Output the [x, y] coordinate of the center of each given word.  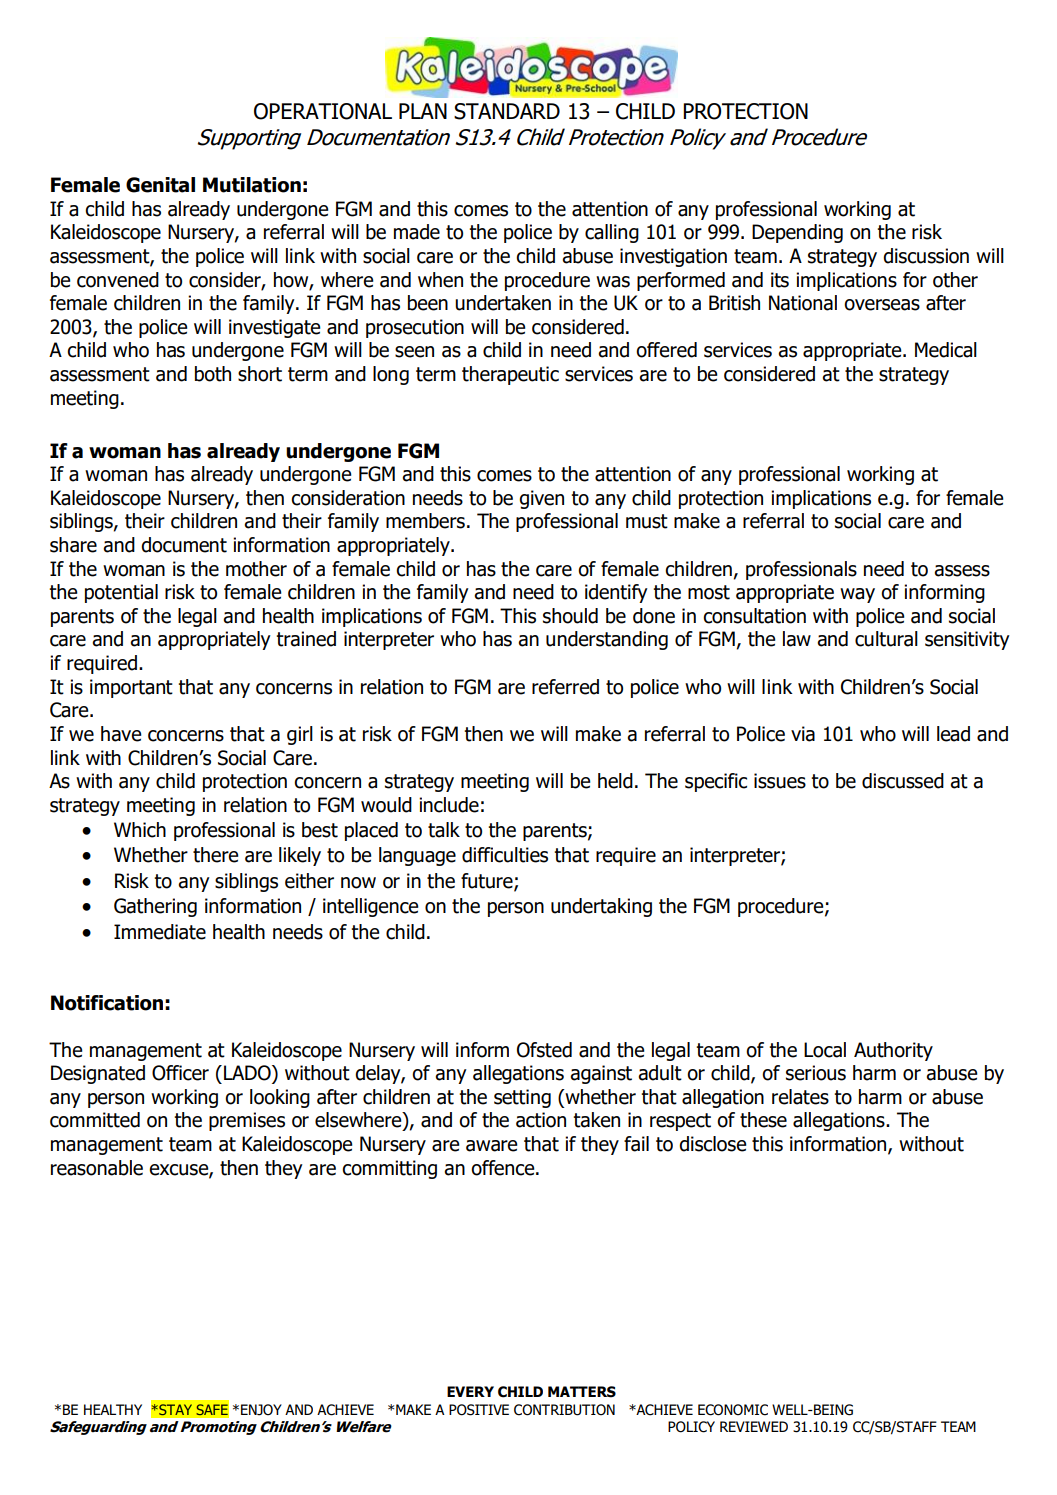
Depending [797, 233]
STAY [174, 1409]
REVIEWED [754, 1426]
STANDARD [507, 111]
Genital [160, 185]
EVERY [470, 1391]
